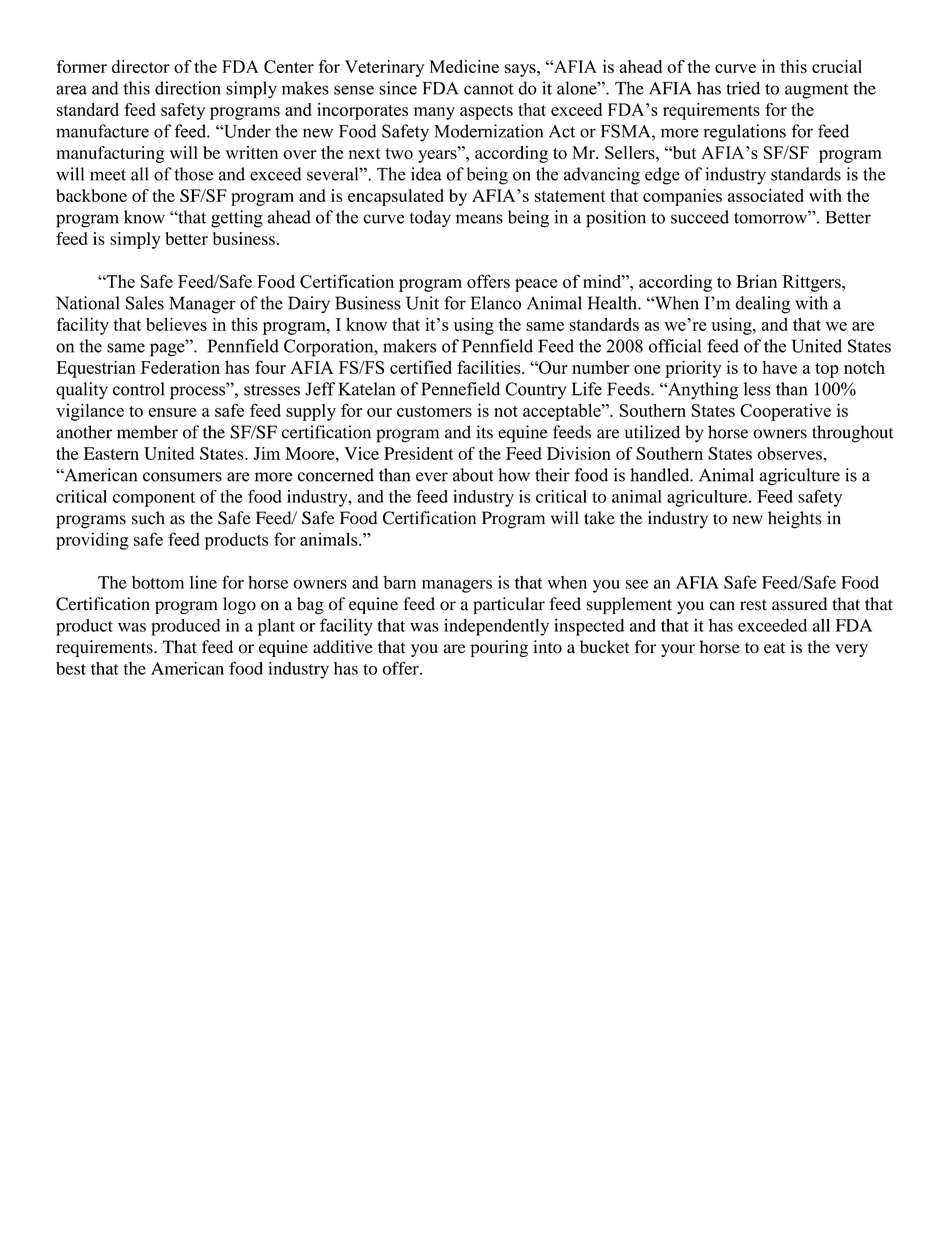 The width and height of the screenshot is (952, 1233). What do you see at coordinates (237, 219) in the screenshot?
I see `getting` at bounding box center [237, 219].
